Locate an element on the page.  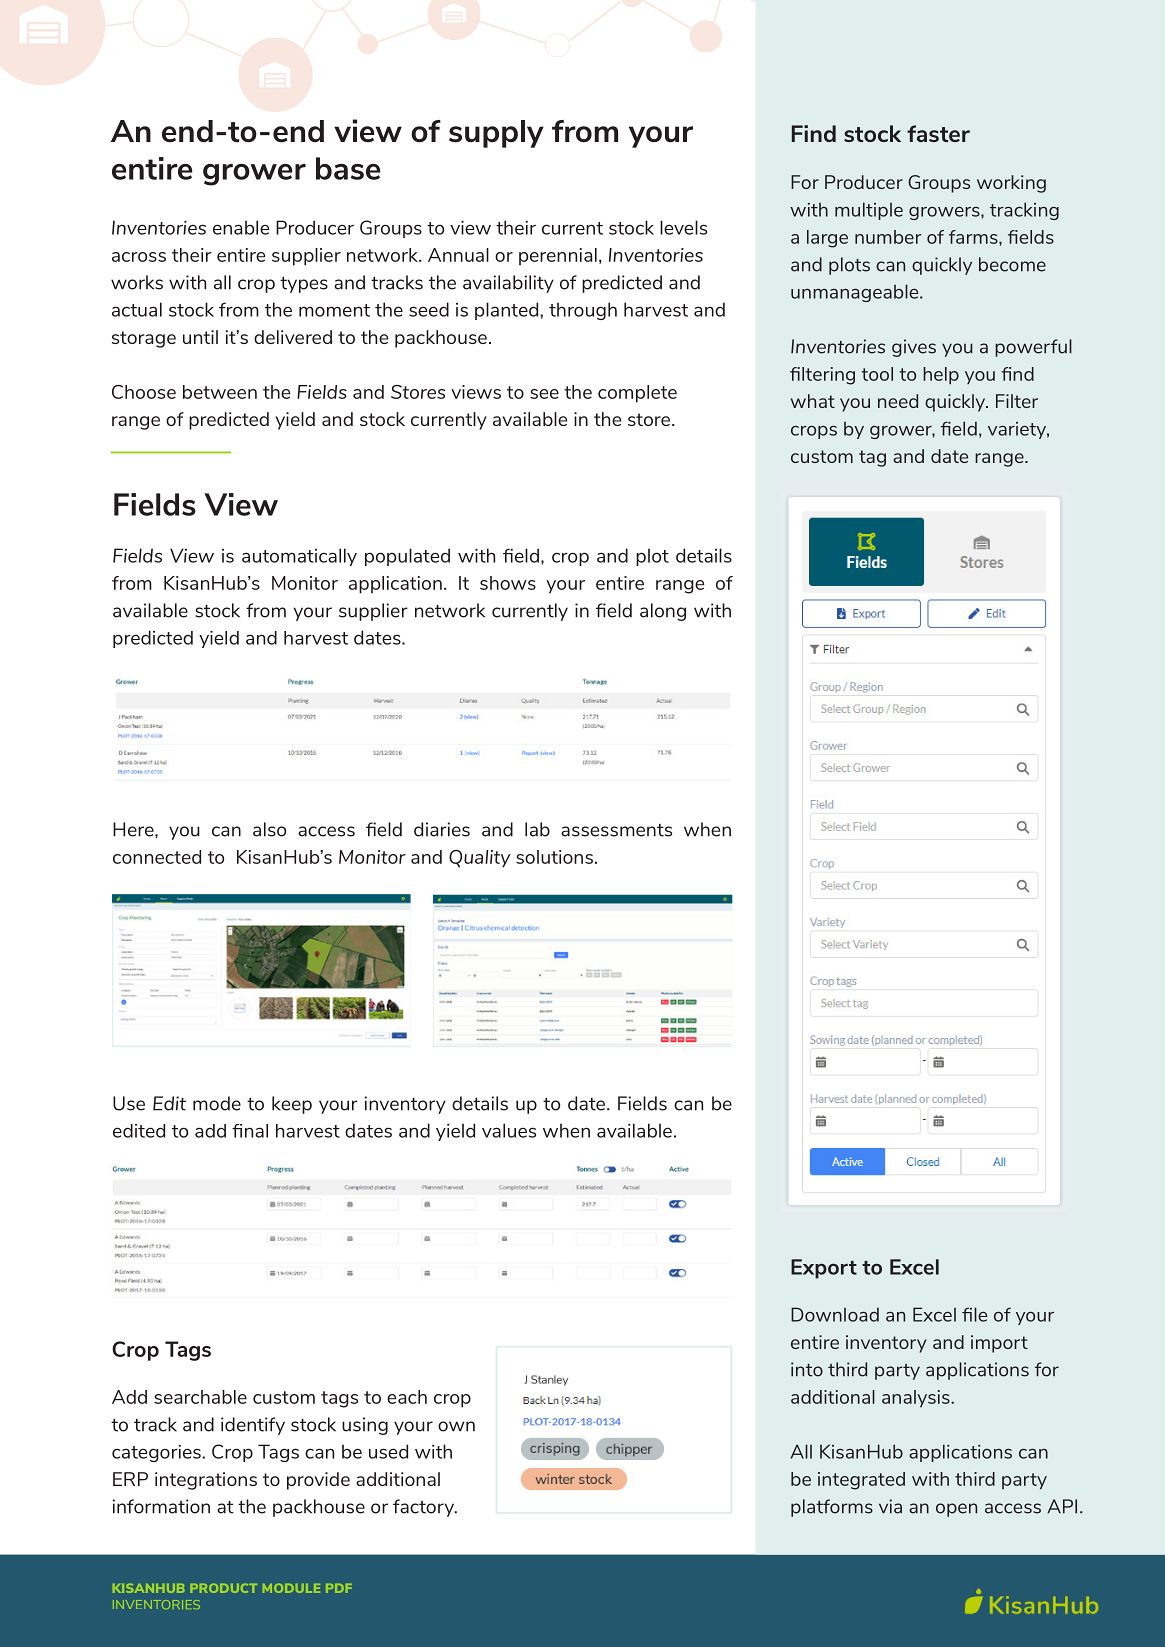
also is located at coordinates (269, 829).
